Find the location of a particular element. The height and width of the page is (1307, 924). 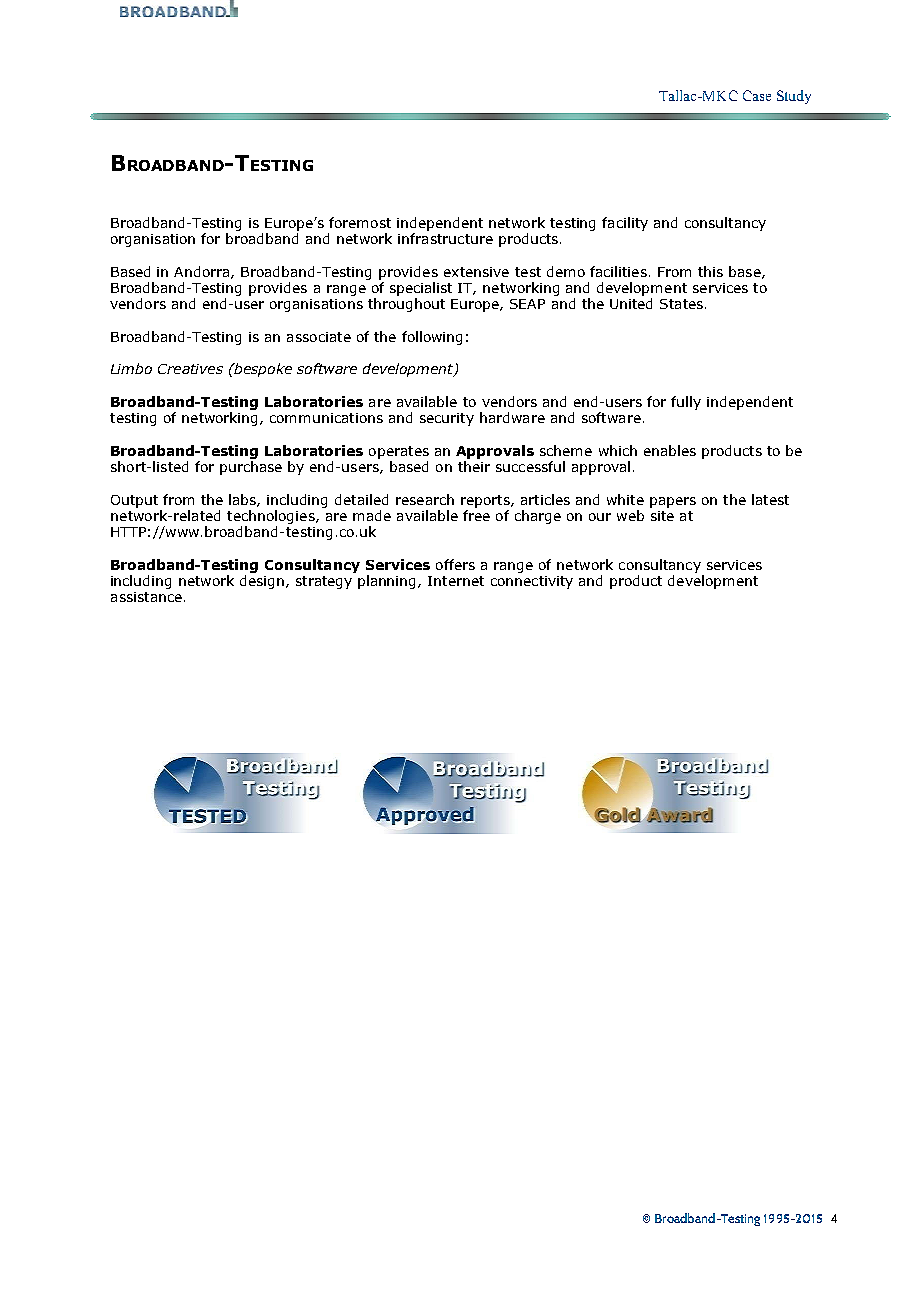

site is located at coordinates (662, 516).
